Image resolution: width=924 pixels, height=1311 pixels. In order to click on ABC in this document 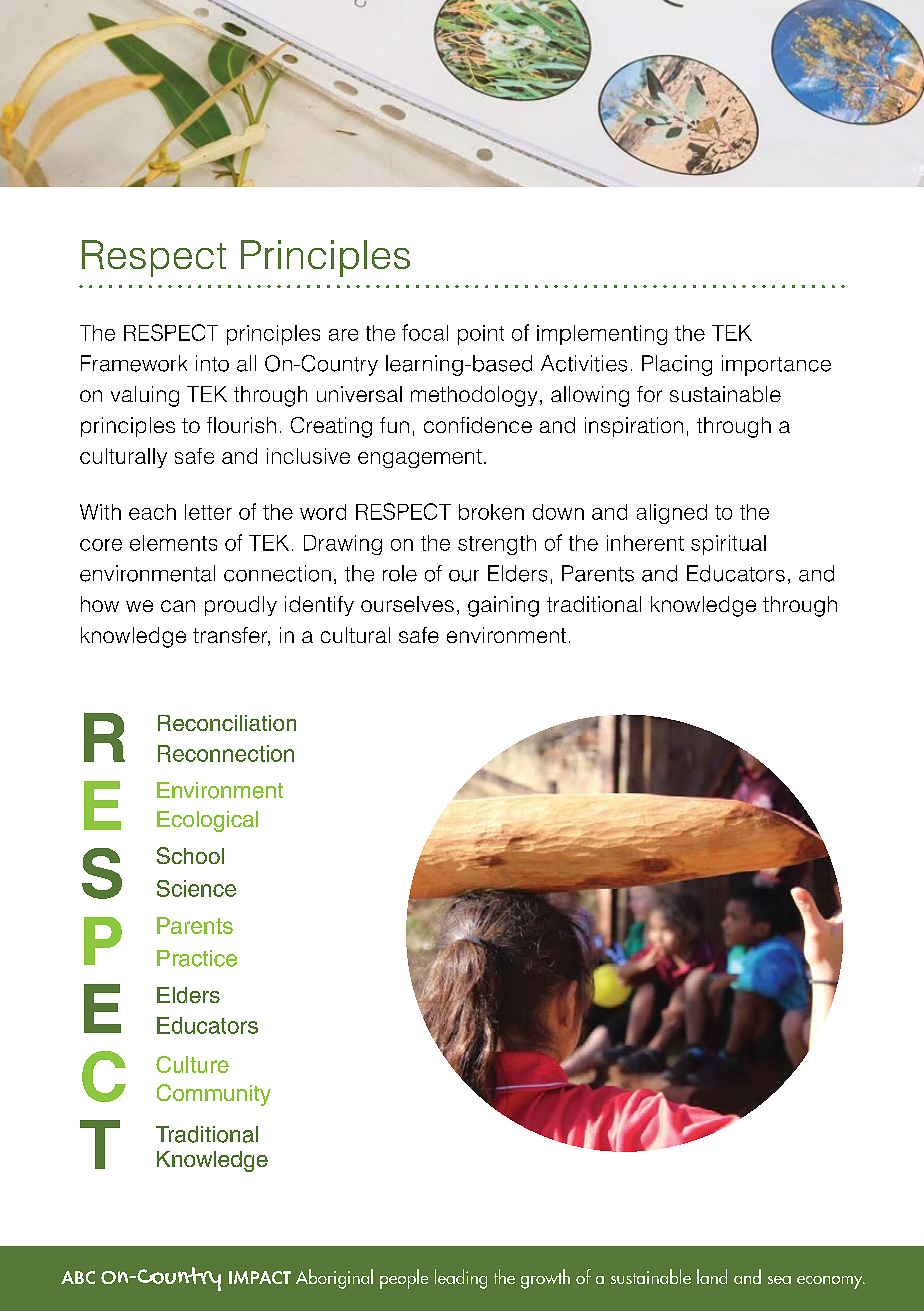, I will do `click(78, 1277)`.
